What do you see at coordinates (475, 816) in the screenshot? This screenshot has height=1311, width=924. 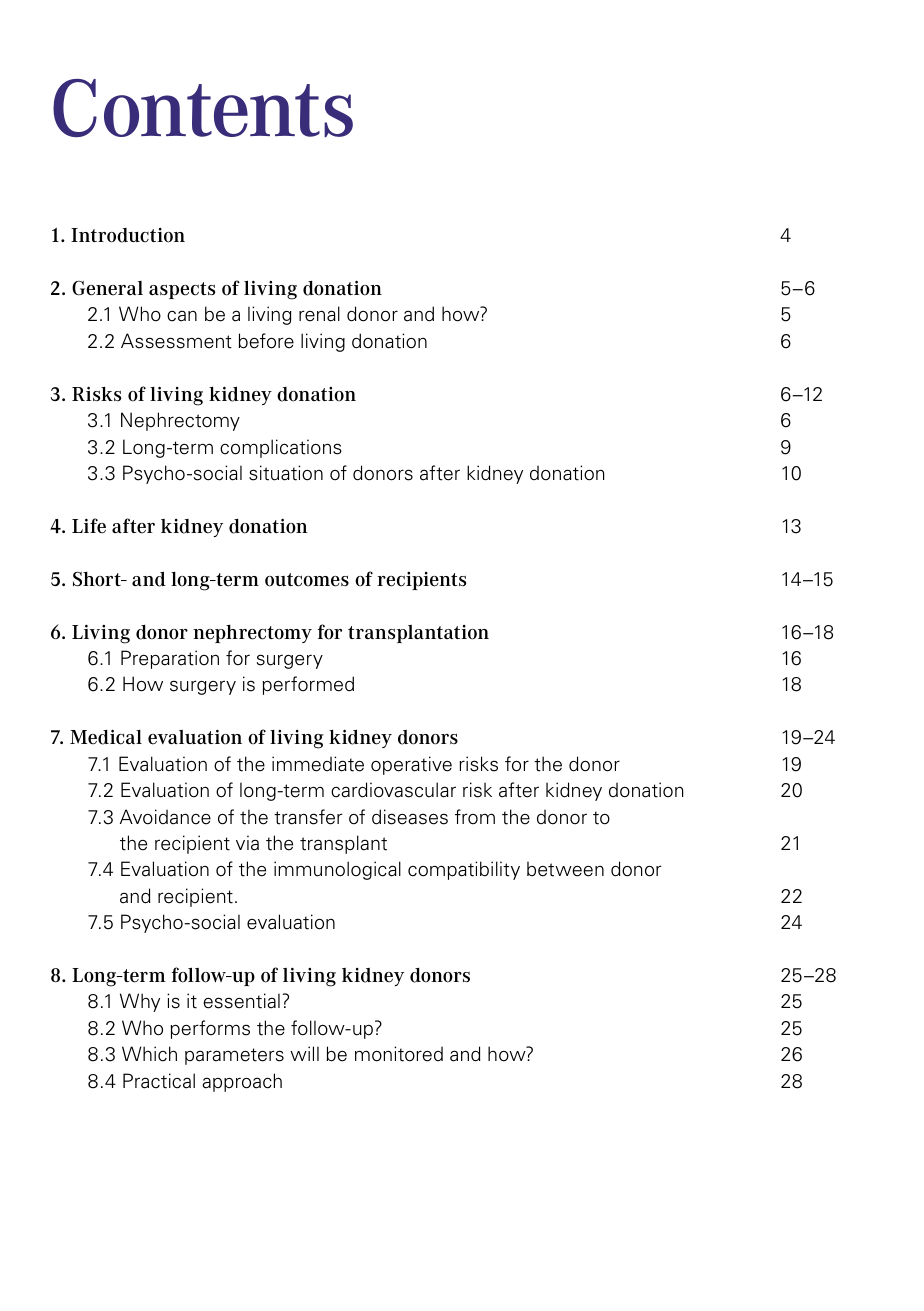 I see `from` at bounding box center [475, 816].
